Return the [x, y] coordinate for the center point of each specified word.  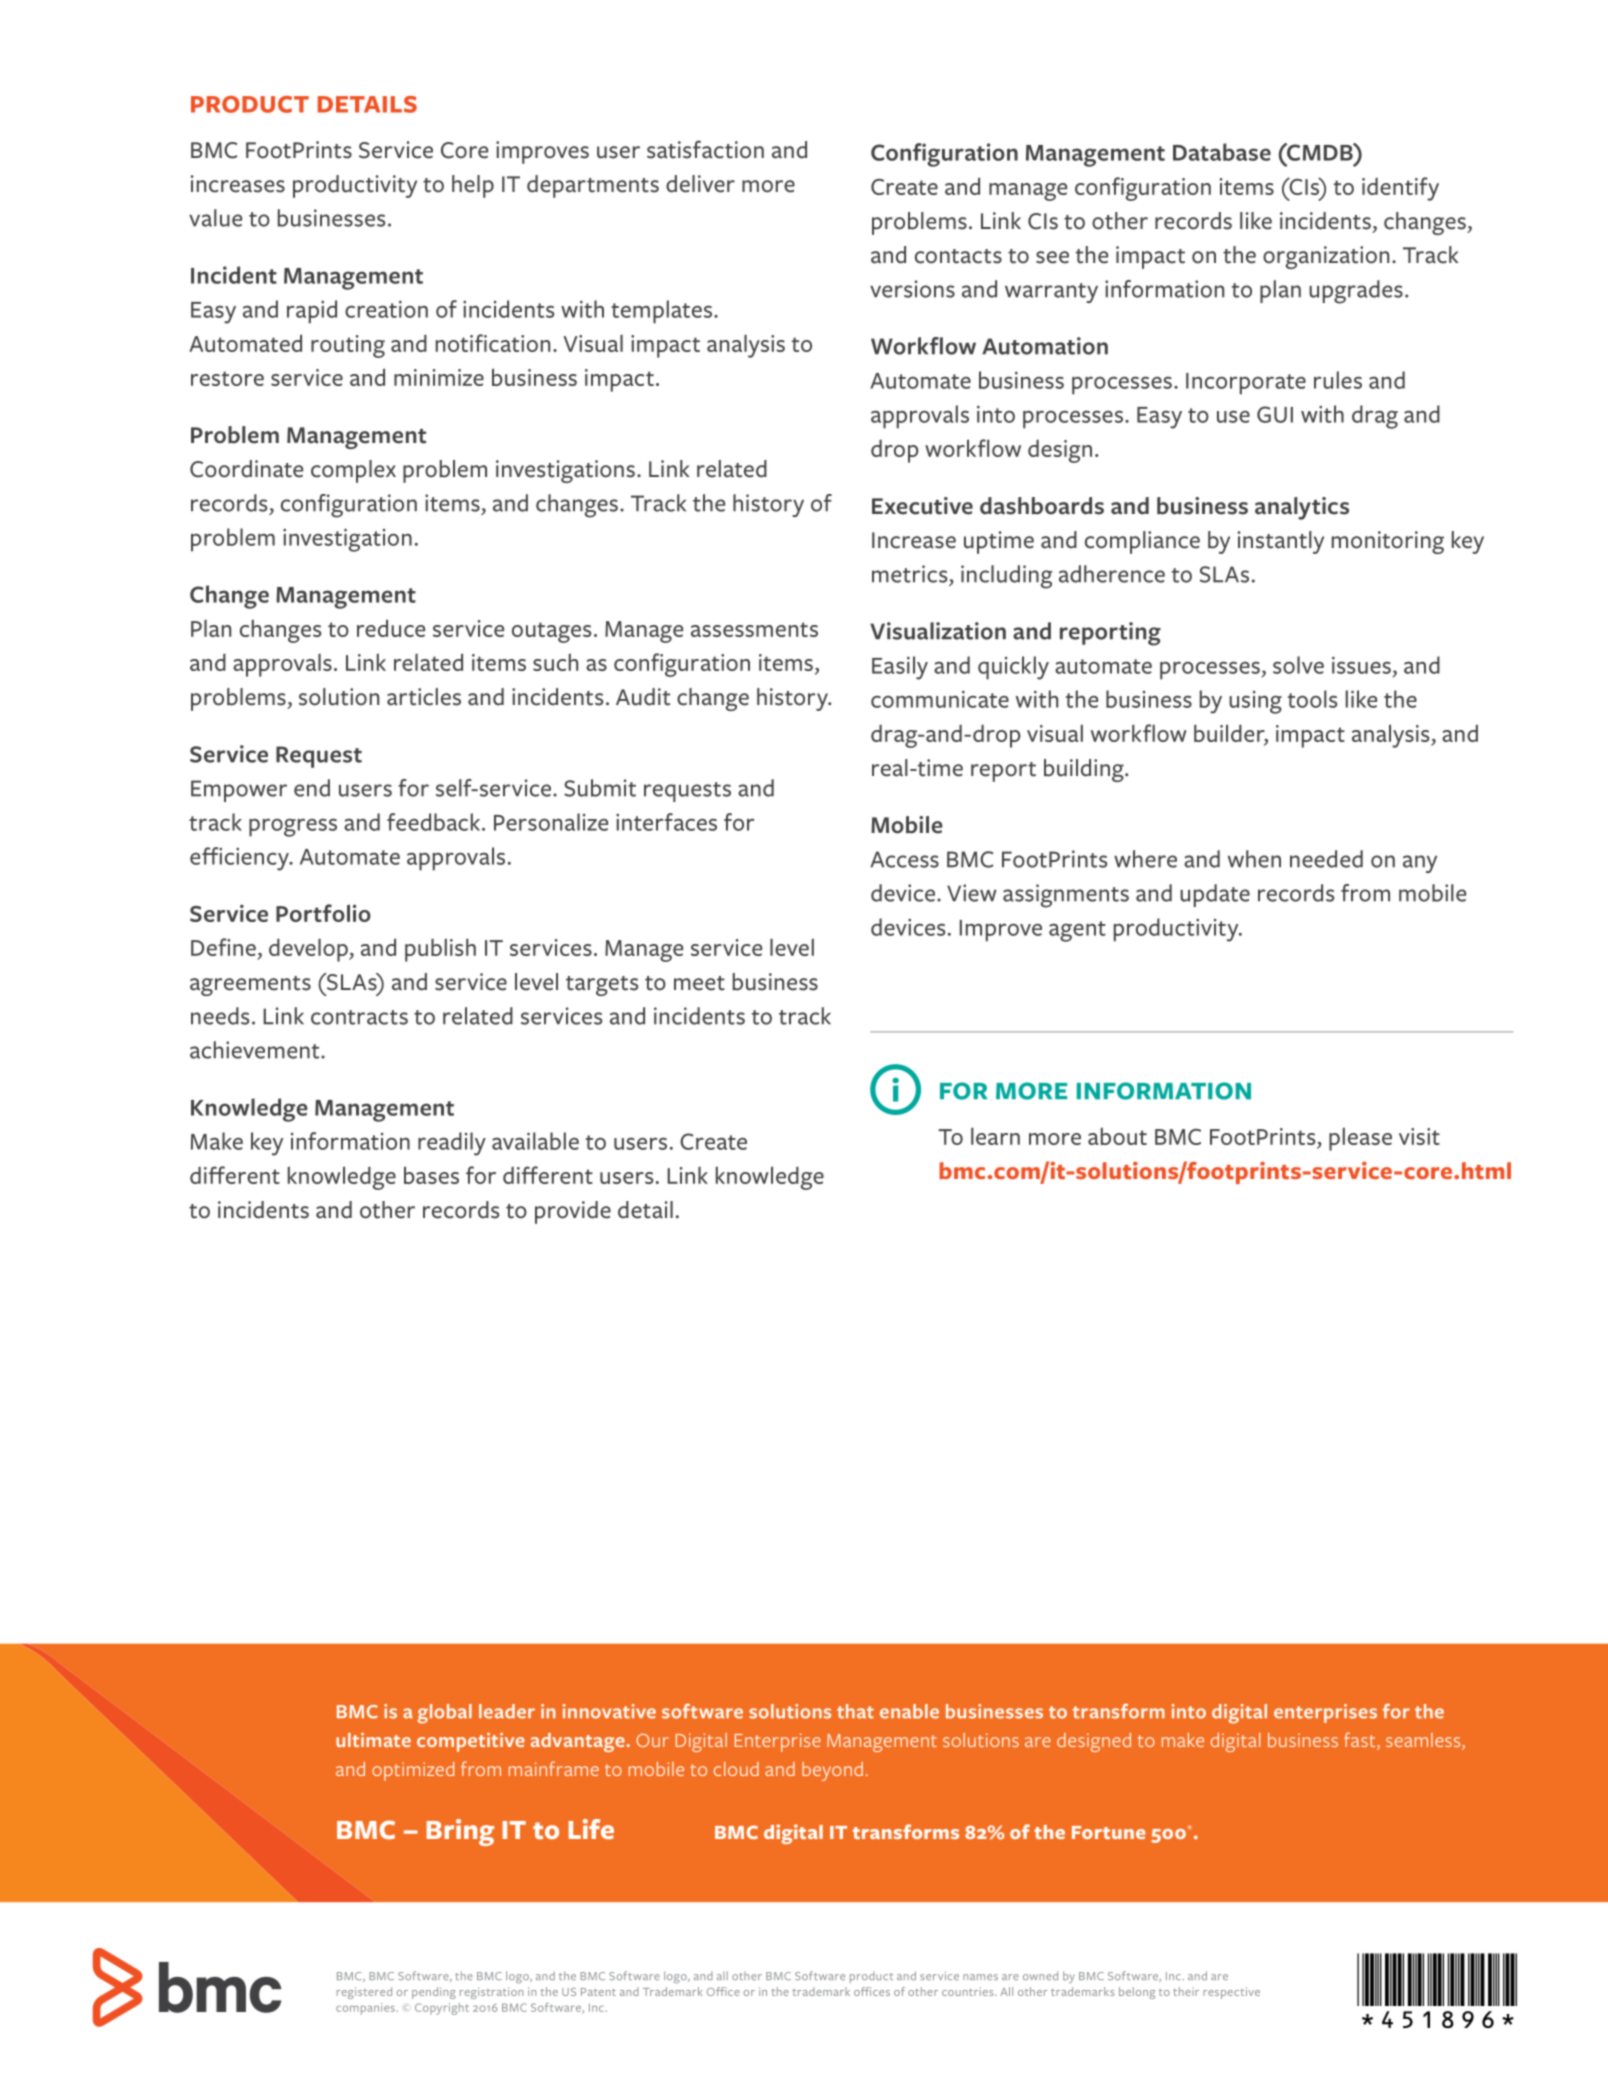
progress [293, 827]
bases [431, 1175]
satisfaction [705, 149]
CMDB [1320, 152]
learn [995, 1136]
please [1360, 1139]
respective [1231, 1993]
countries [969, 1991]
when [1254, 859]
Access [904, 859]
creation [386, 309]
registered [364, 1993]
